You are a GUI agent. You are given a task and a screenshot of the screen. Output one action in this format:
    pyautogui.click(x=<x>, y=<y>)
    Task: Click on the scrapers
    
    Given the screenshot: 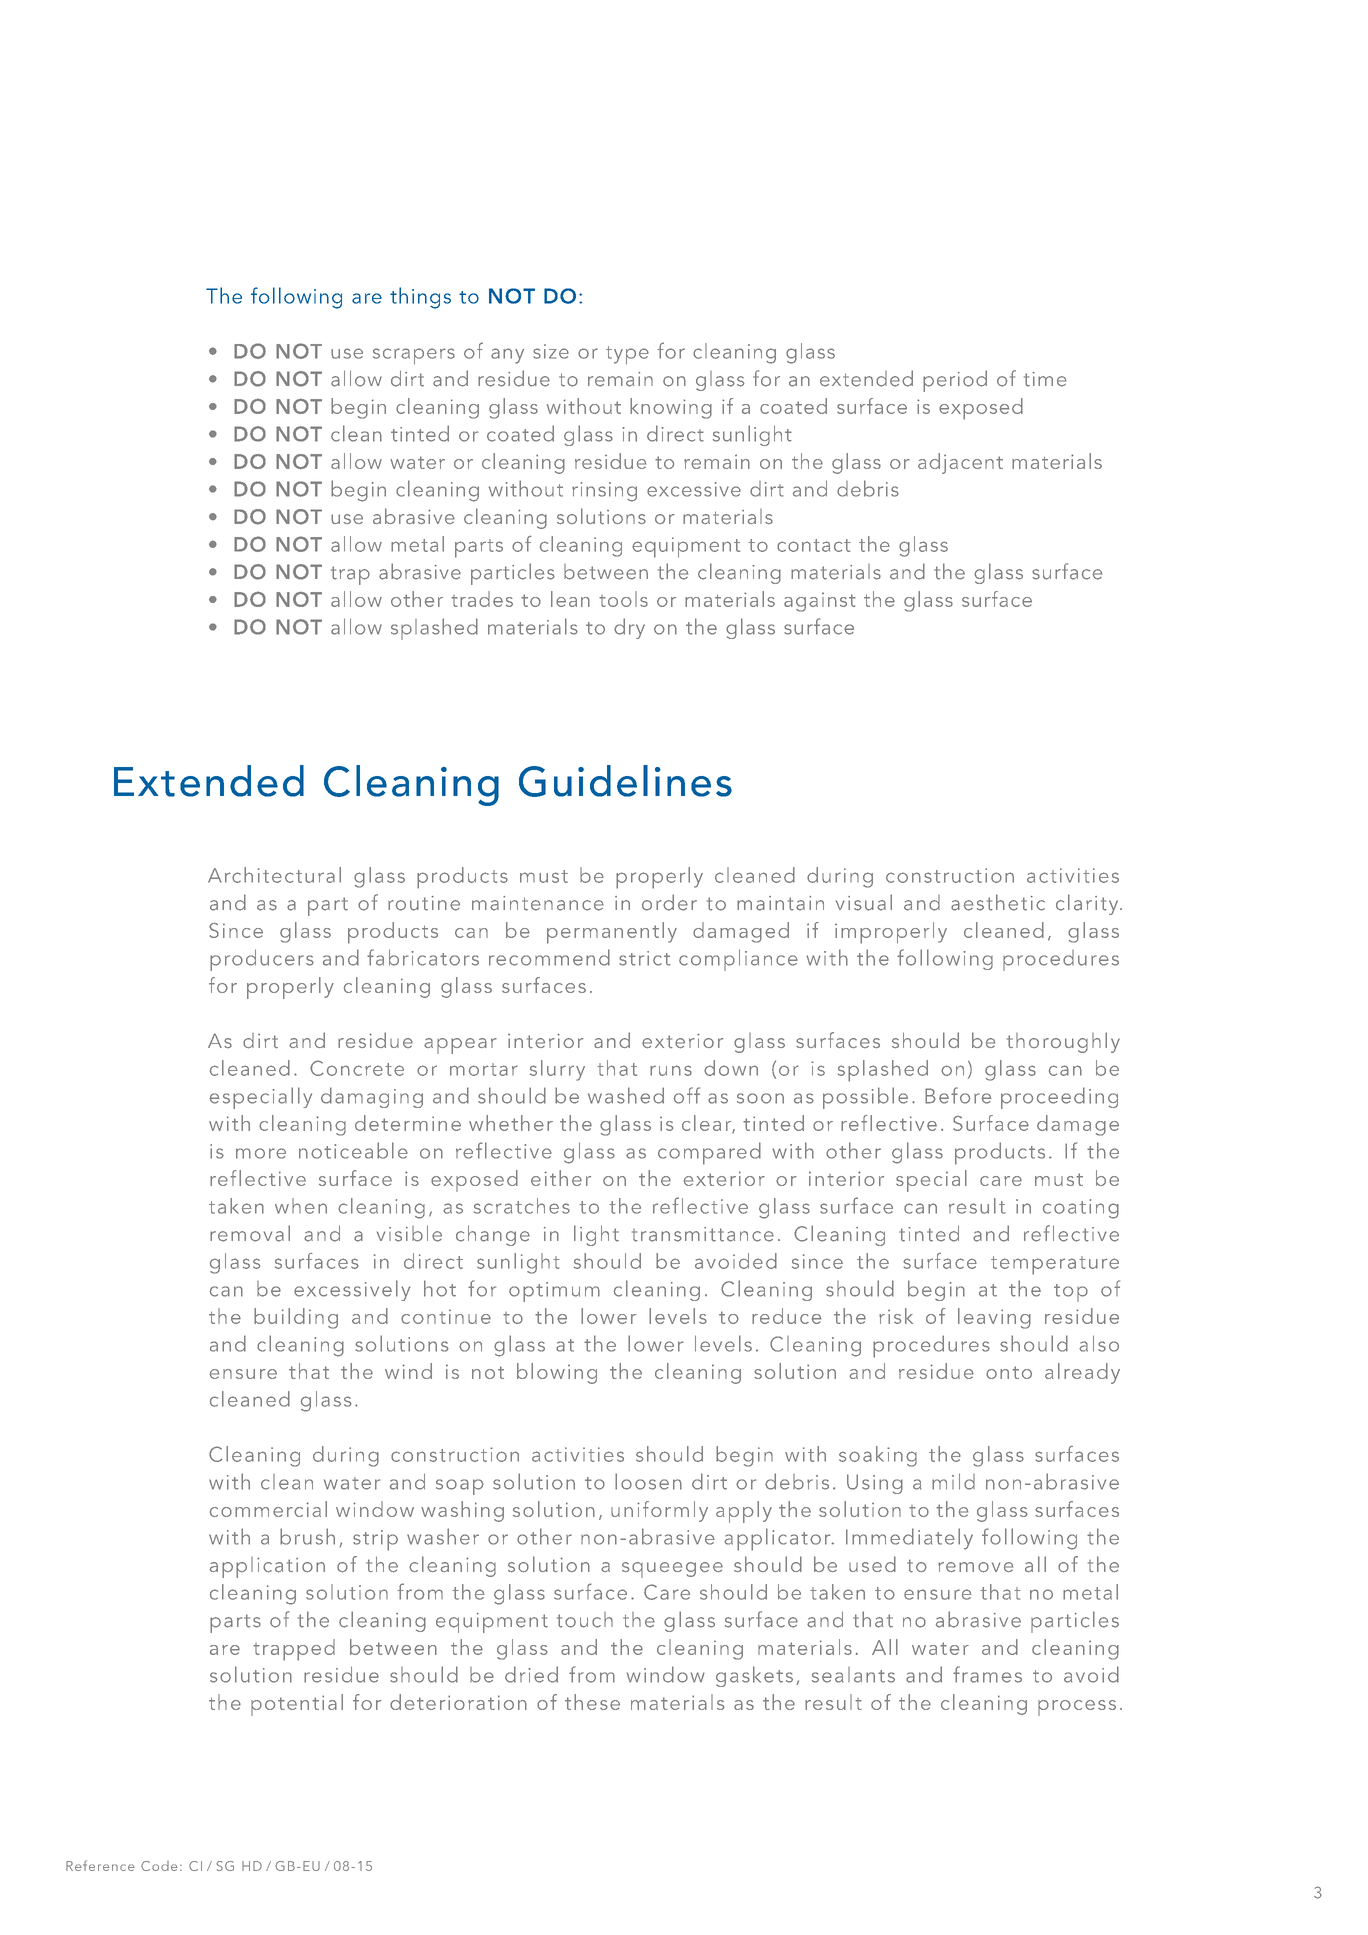 What is the action you would take?
    pyautogui.click(x=414, y=356)
